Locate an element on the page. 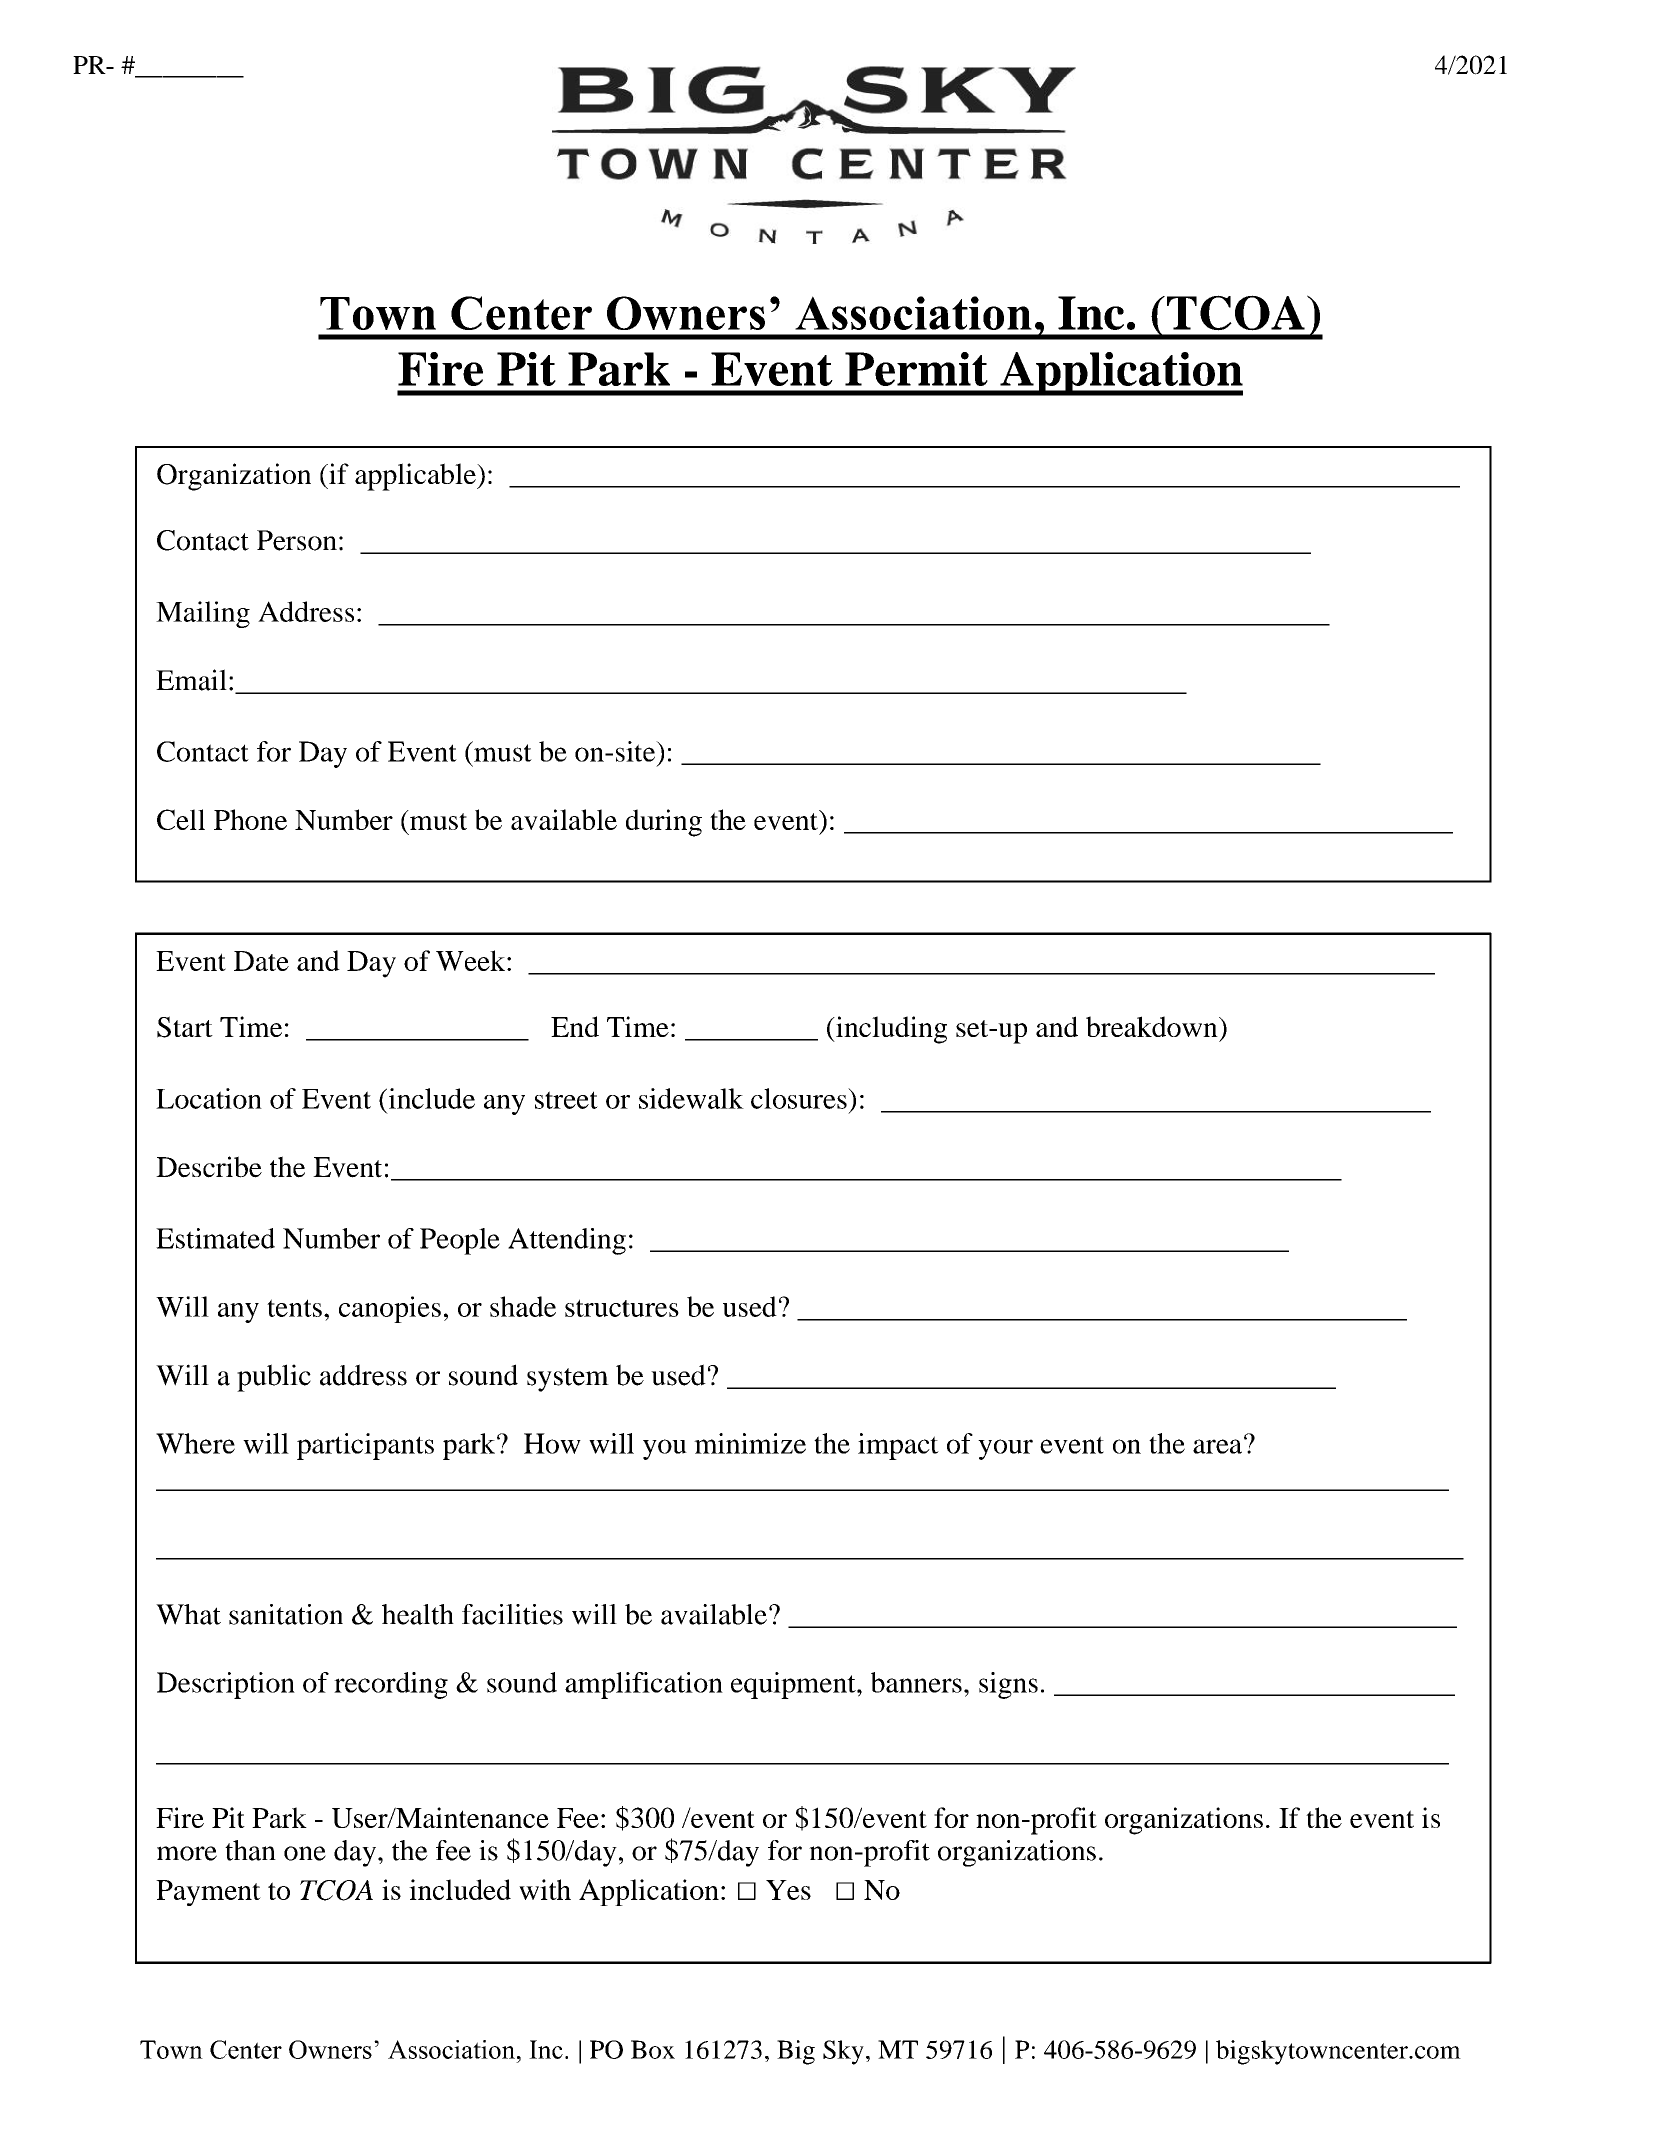 The height and width of the image is (2139, 1653). during is located at coordinates (664, 823).
